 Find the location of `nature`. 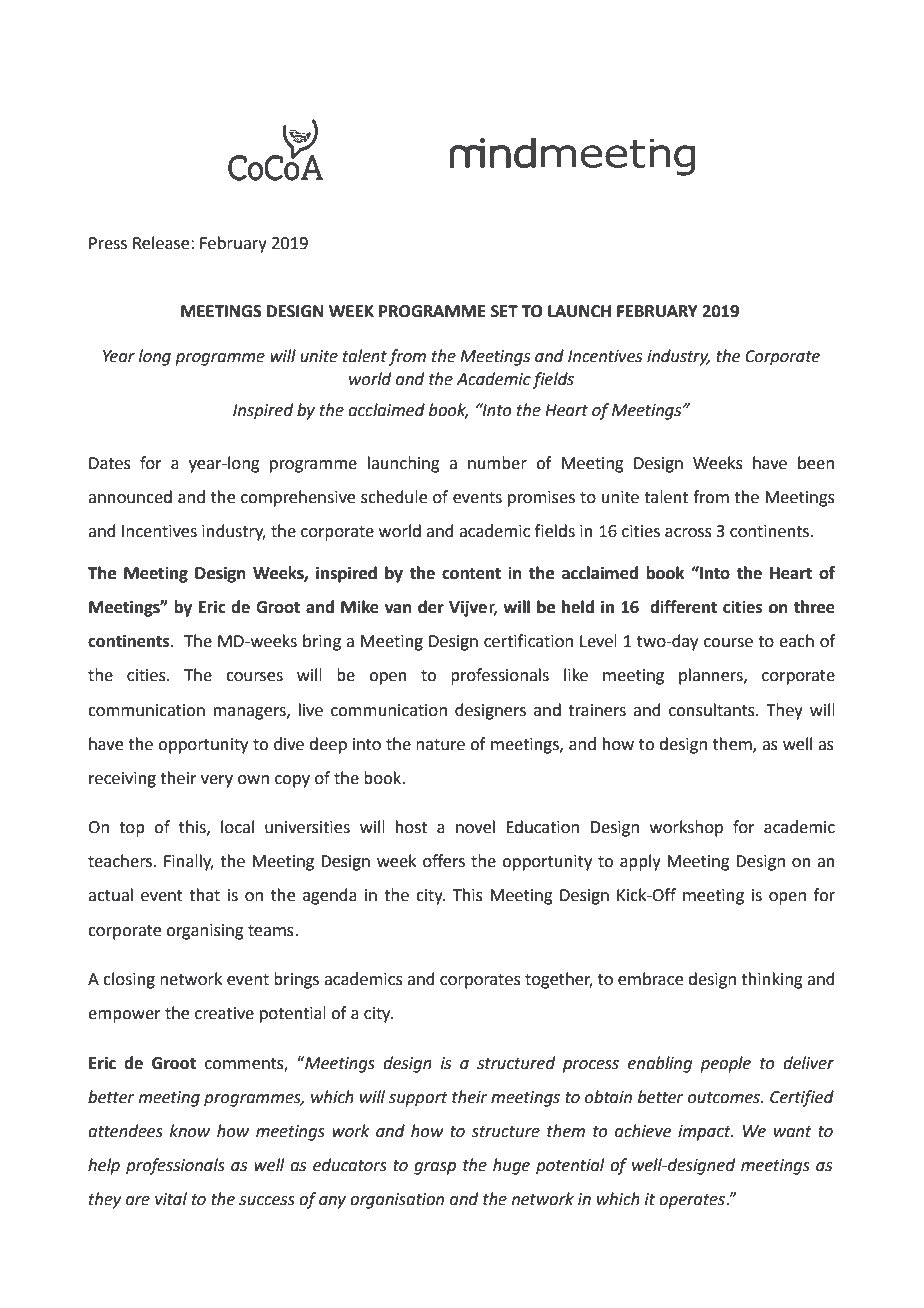

nature is located at coordinates (440, 745).
